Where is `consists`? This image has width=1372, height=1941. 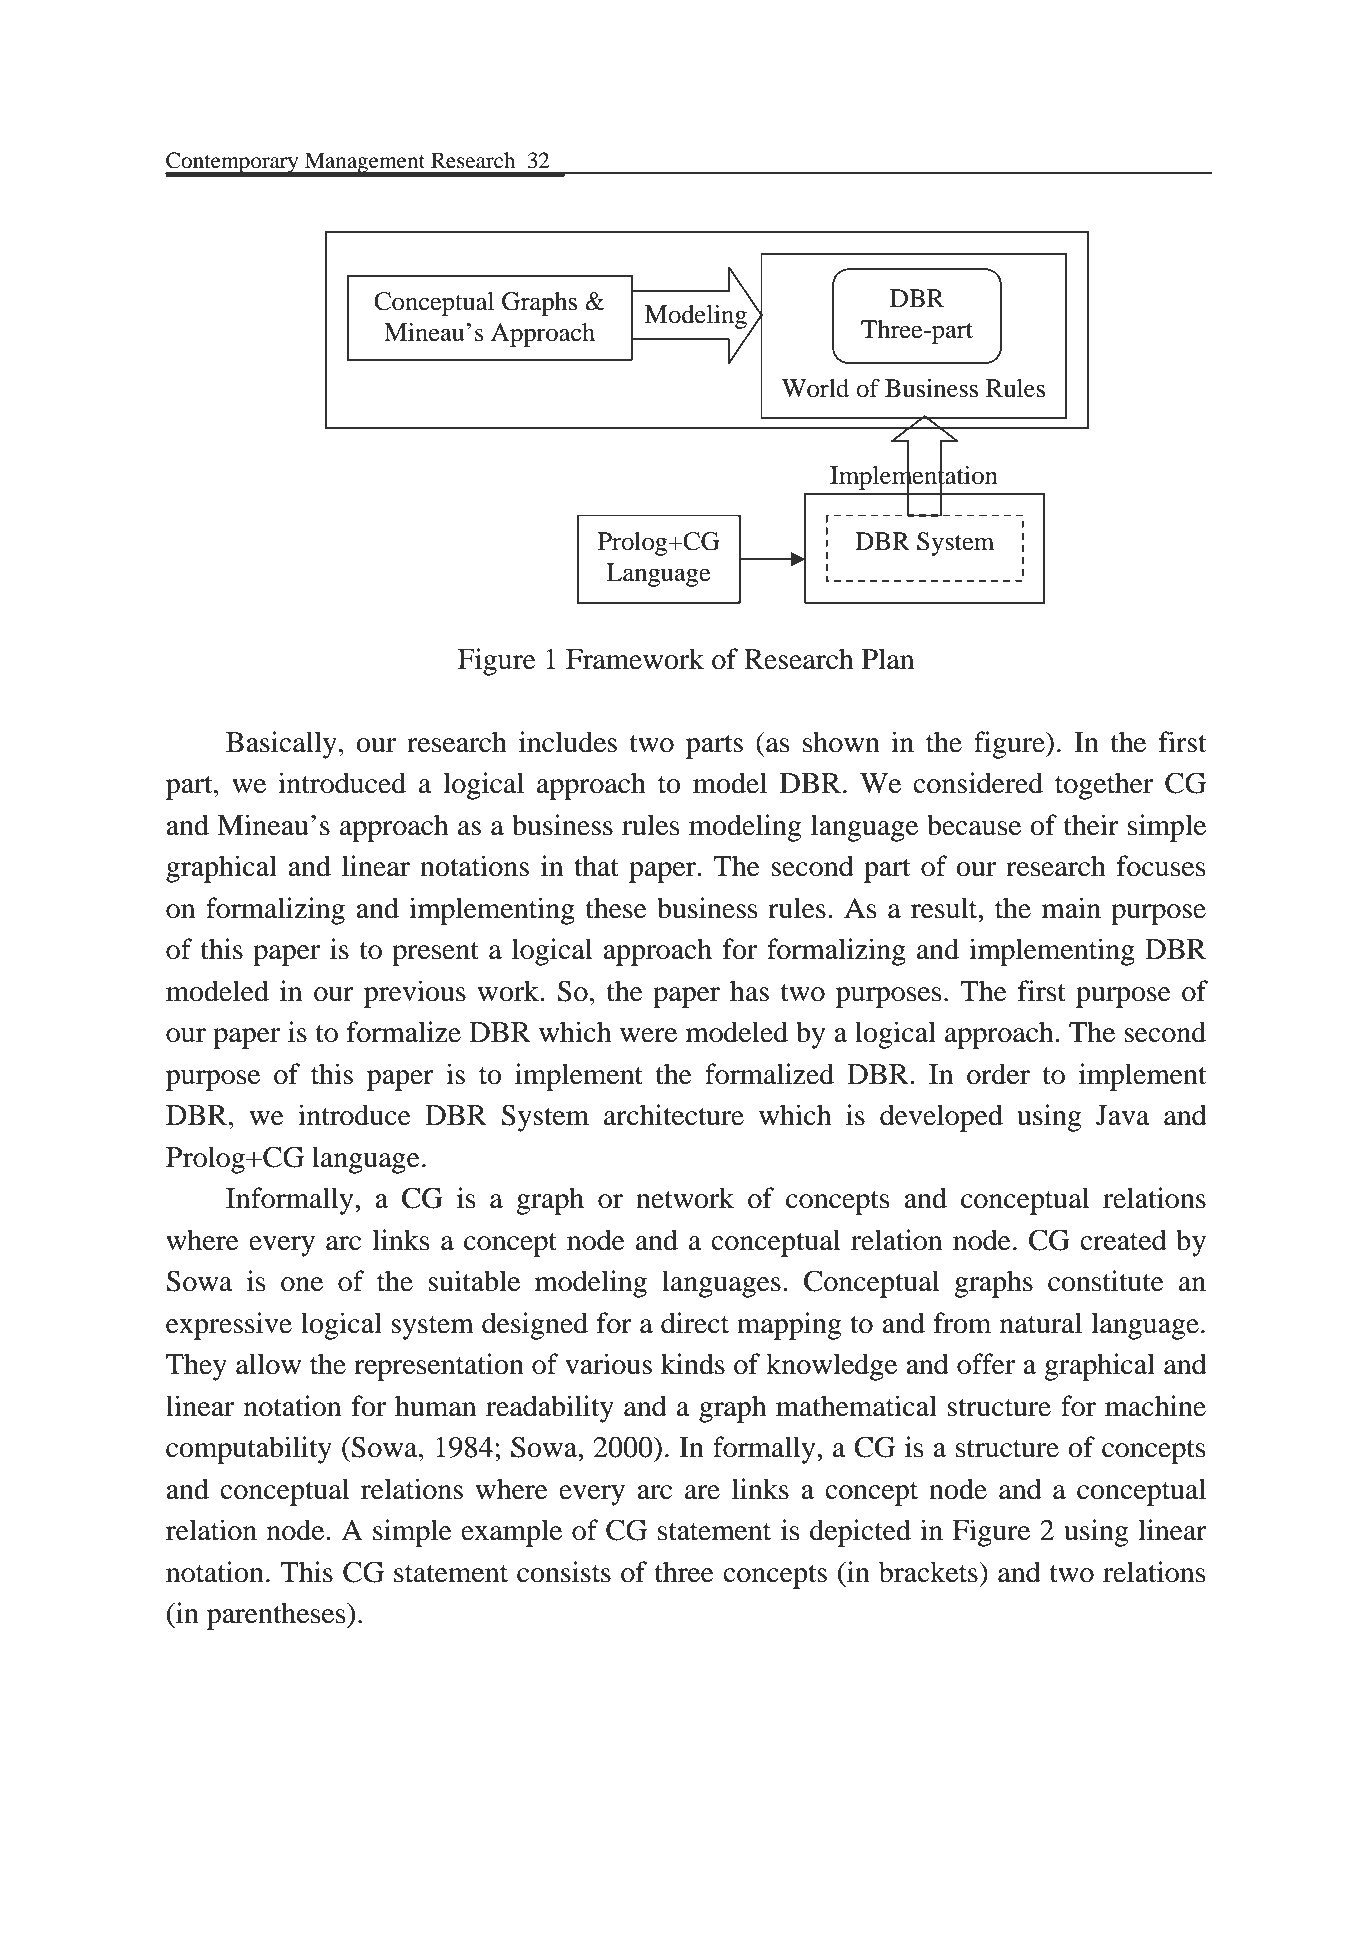
consists is located at coordinates (564, 1572).
